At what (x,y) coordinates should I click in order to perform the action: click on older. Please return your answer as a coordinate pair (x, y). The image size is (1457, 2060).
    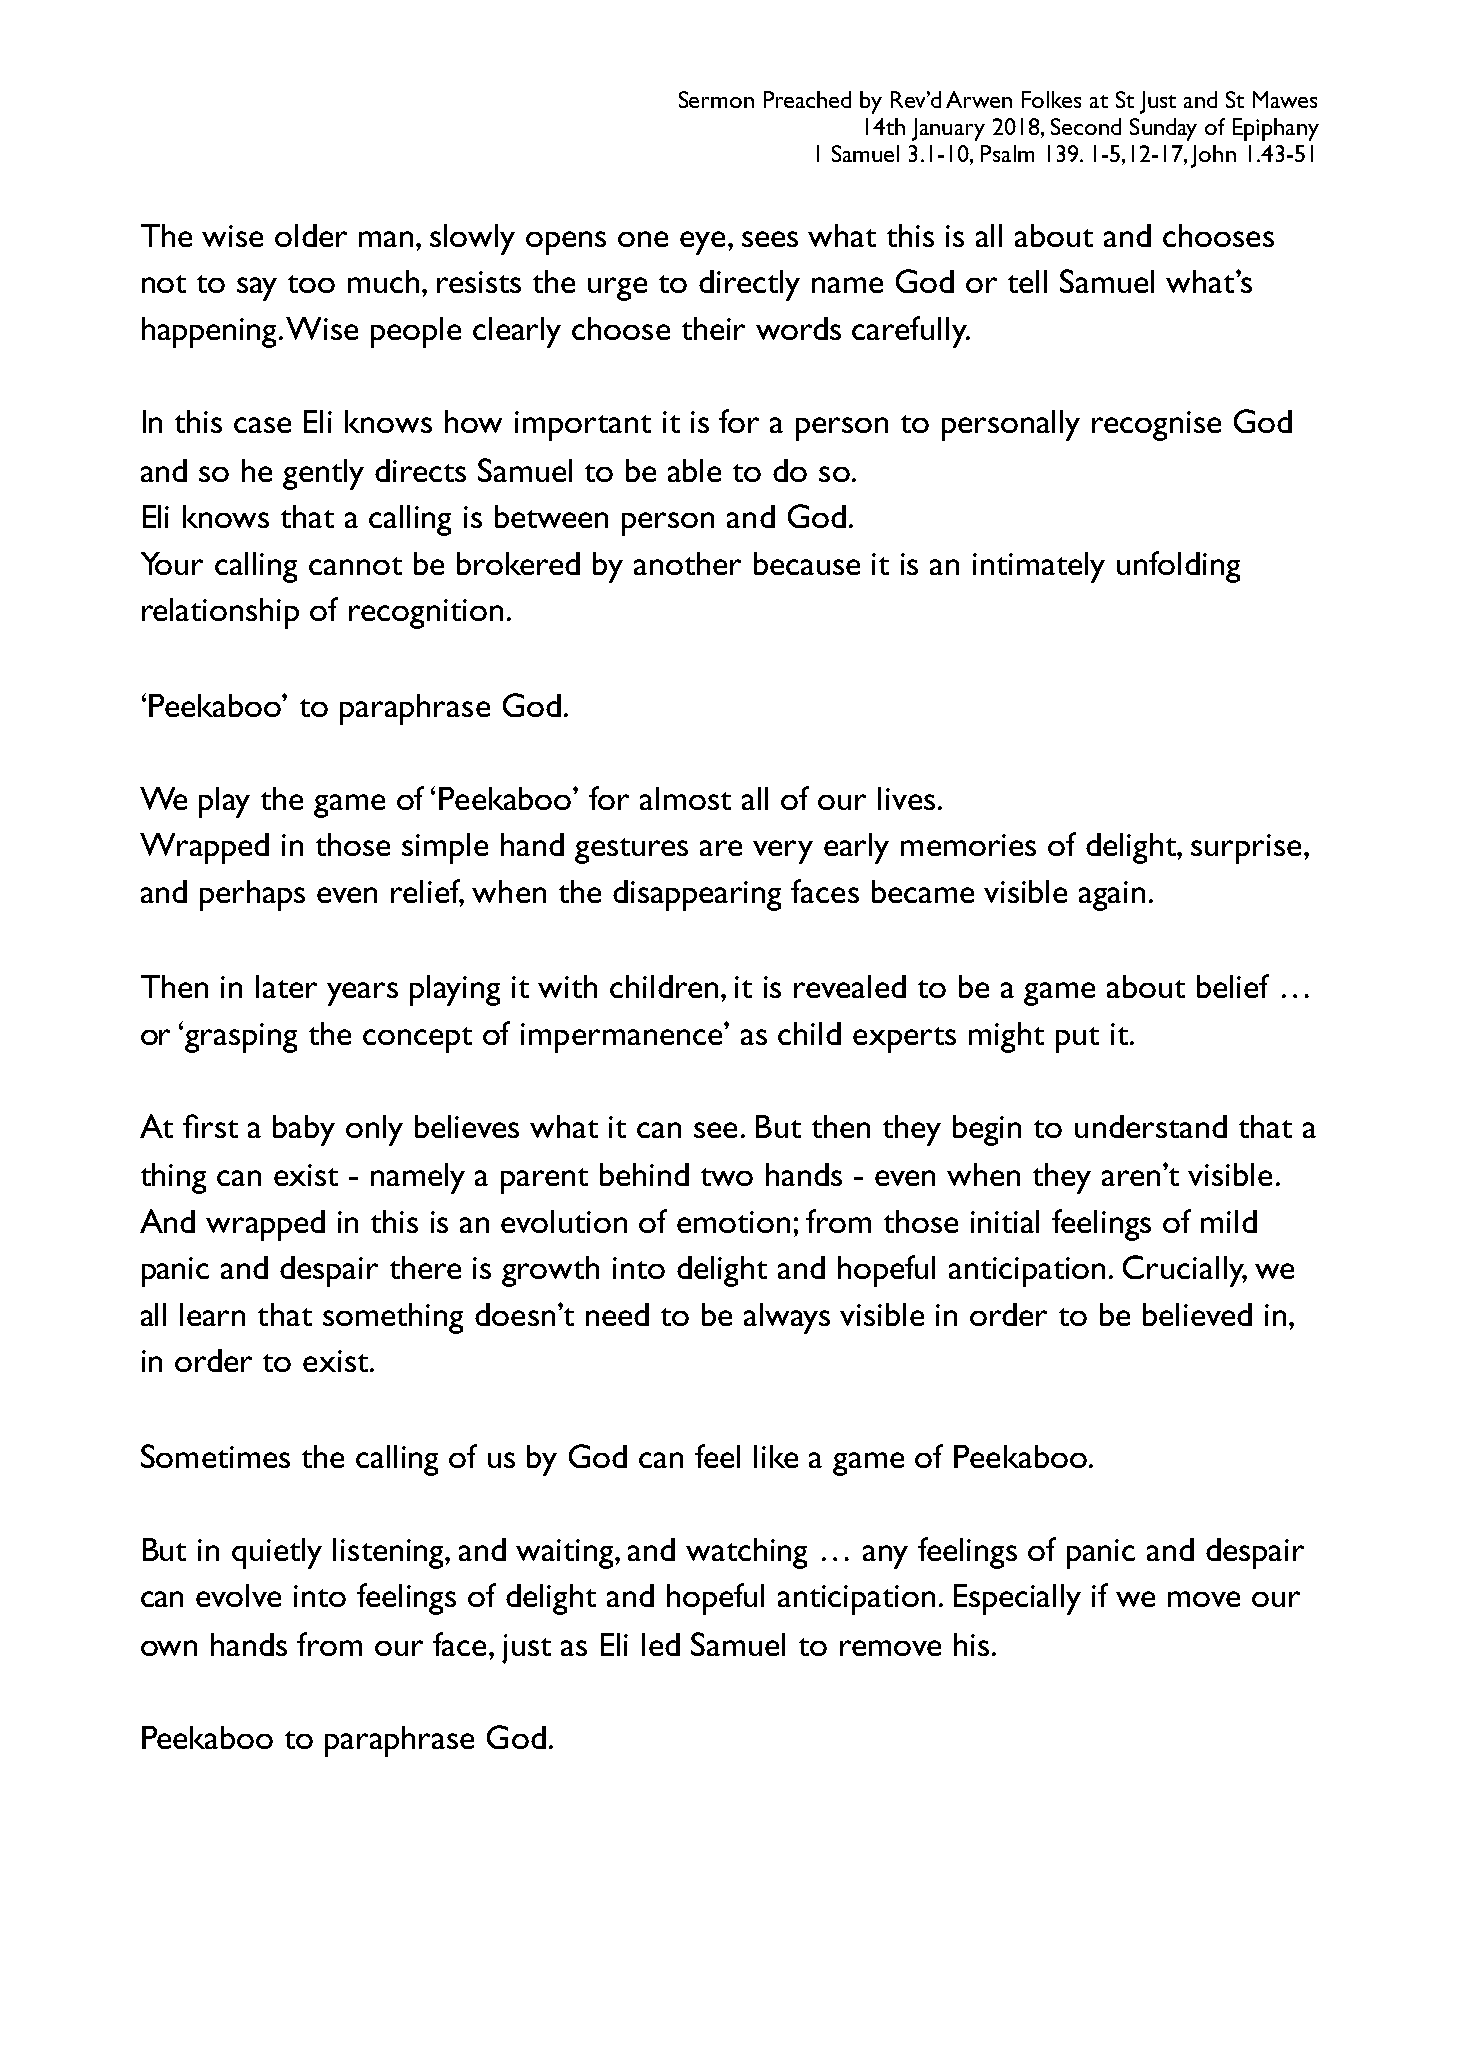
    Looking at the image, I should click on (311, 235).
